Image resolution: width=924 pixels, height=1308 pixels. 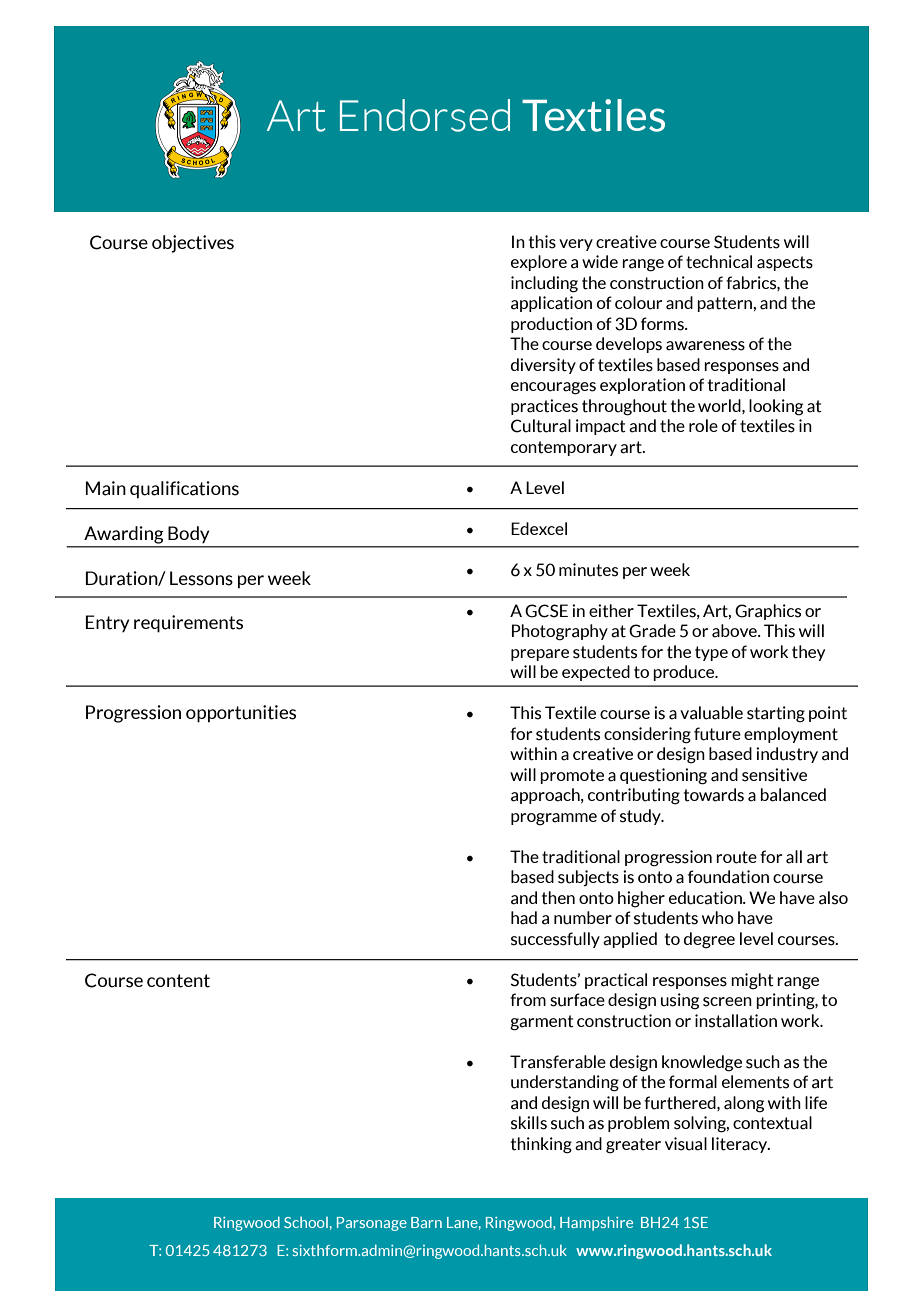 I want to click on role, so click(x=703, y=425).
